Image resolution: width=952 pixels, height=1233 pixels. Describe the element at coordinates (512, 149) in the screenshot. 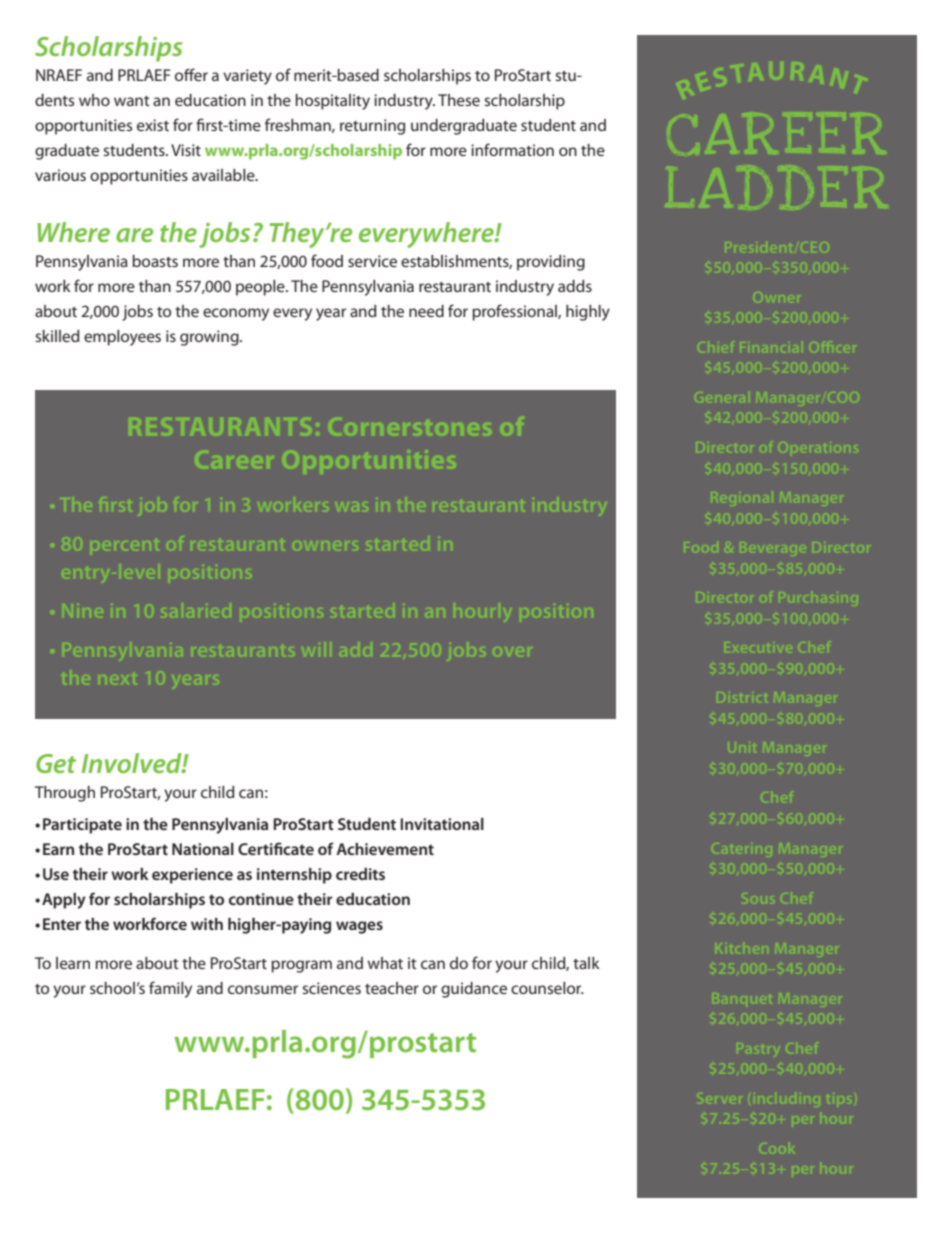

I see `information` at that location.
